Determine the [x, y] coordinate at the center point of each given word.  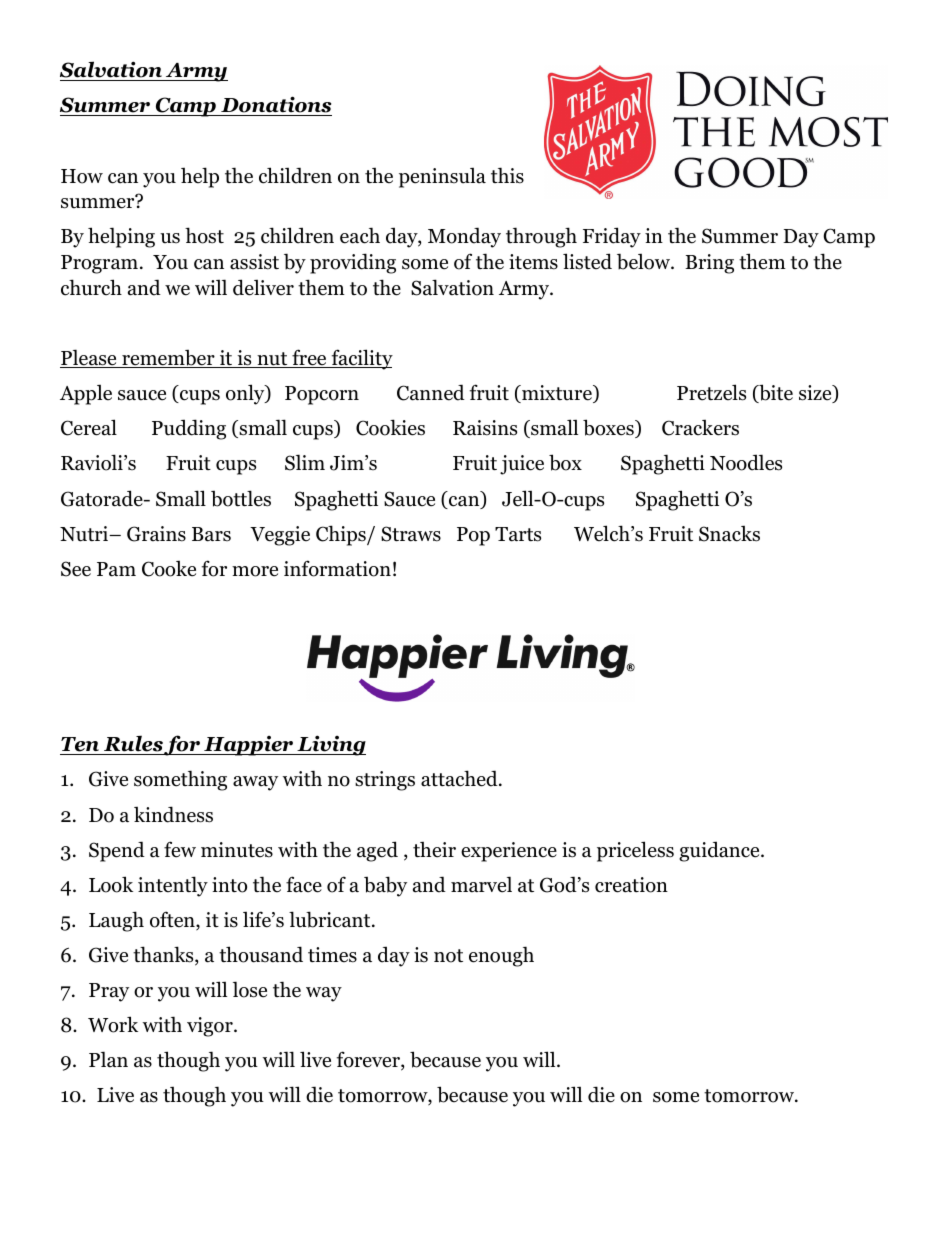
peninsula [442, 178]
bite [775, 393]
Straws [411, 534]
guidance [720, 851]
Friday [612, 237]
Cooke [169, 569]
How [82, 176]
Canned [431, 392]
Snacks [729, 534]
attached [460, 778]
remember [168, 359]
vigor [211, 1027]
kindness [173, 814]
